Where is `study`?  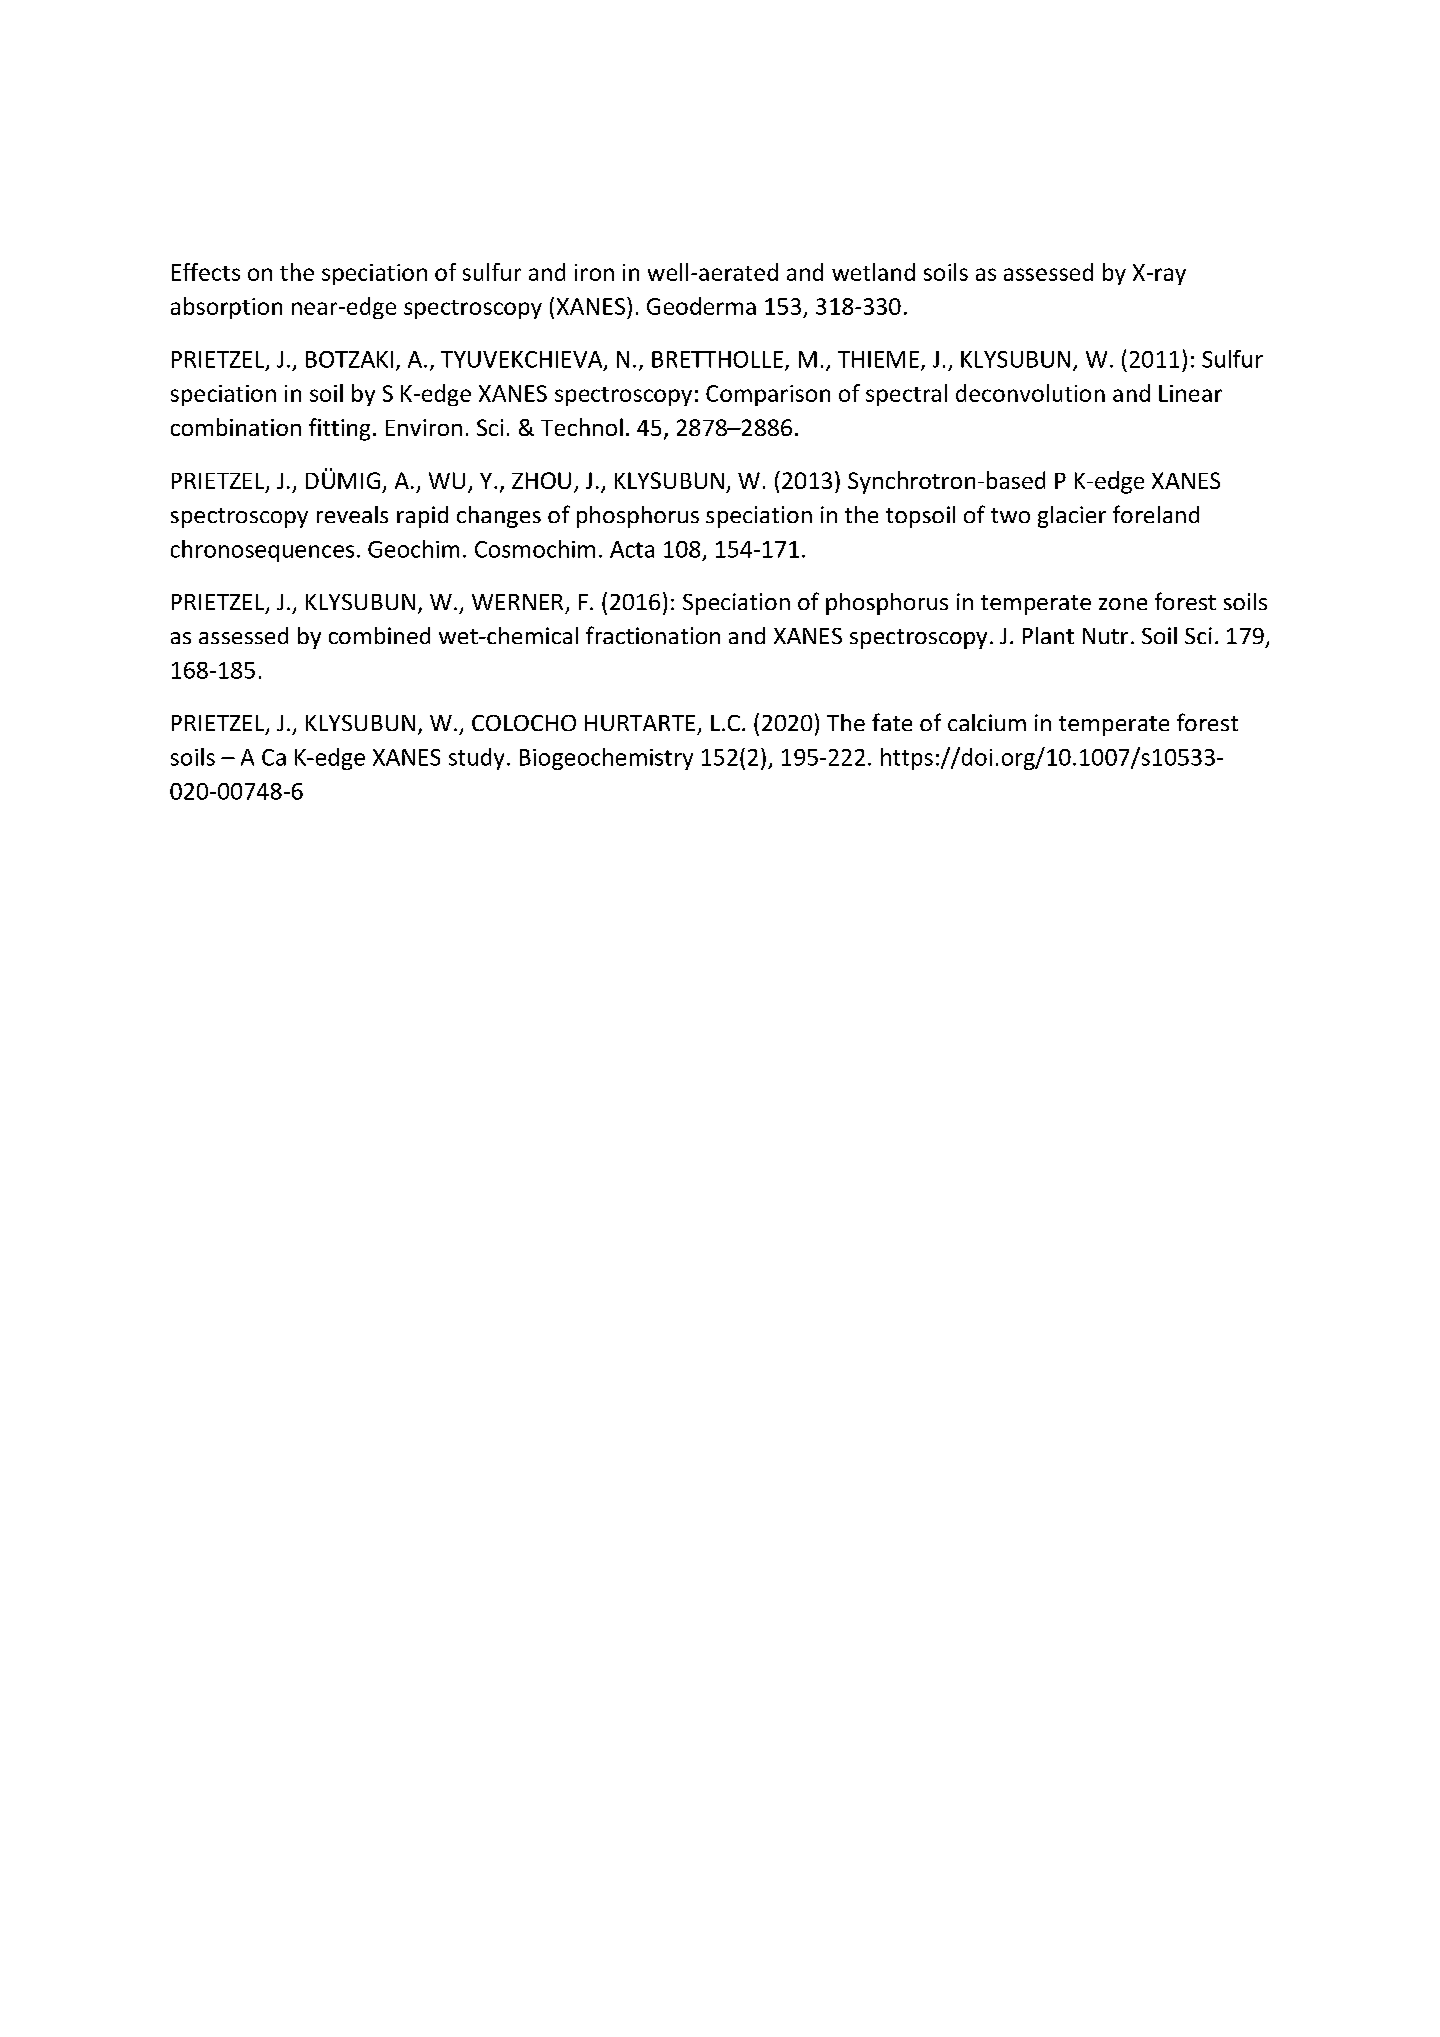
study is located at coordinates (476, 759).
